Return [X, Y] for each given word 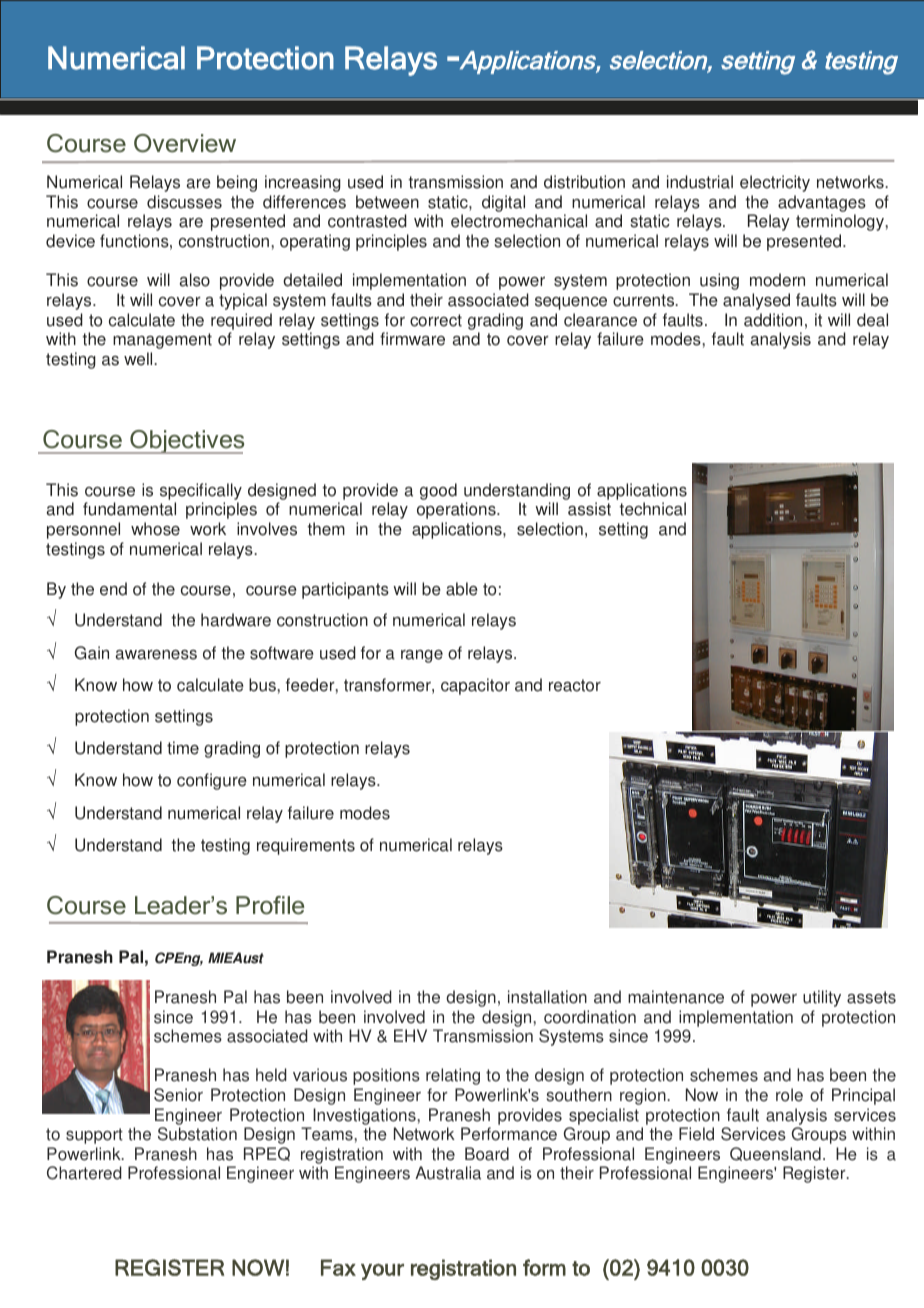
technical [652, 509]
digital [503, 203]
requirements [306, 846]
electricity [775, 183]
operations [457, 510]
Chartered [84, 1173]
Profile [270, 905]
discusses [184, 202]
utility [822, 998]
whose [155, 529]
